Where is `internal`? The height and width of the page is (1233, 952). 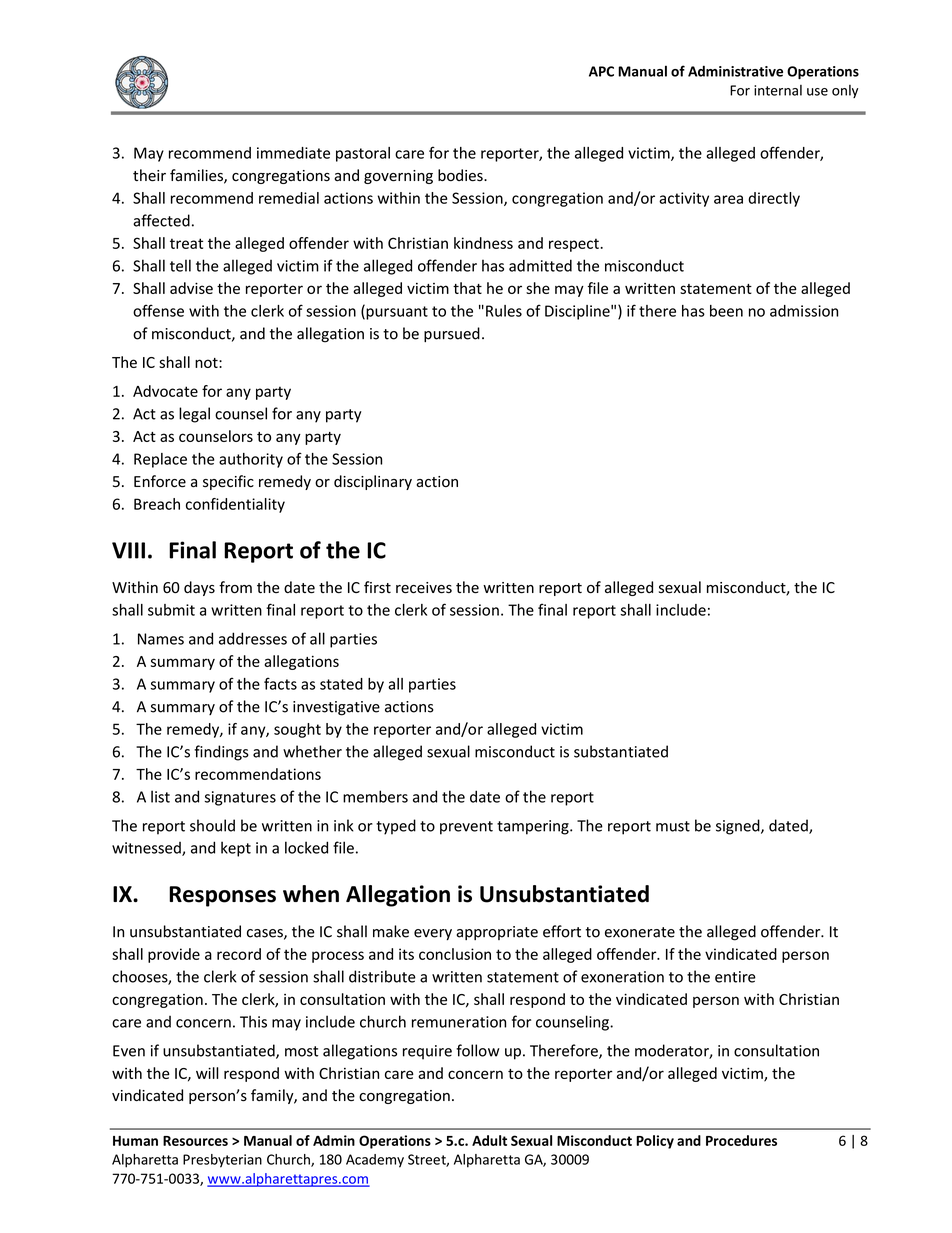 internal is located at coordinates (778, 90).
